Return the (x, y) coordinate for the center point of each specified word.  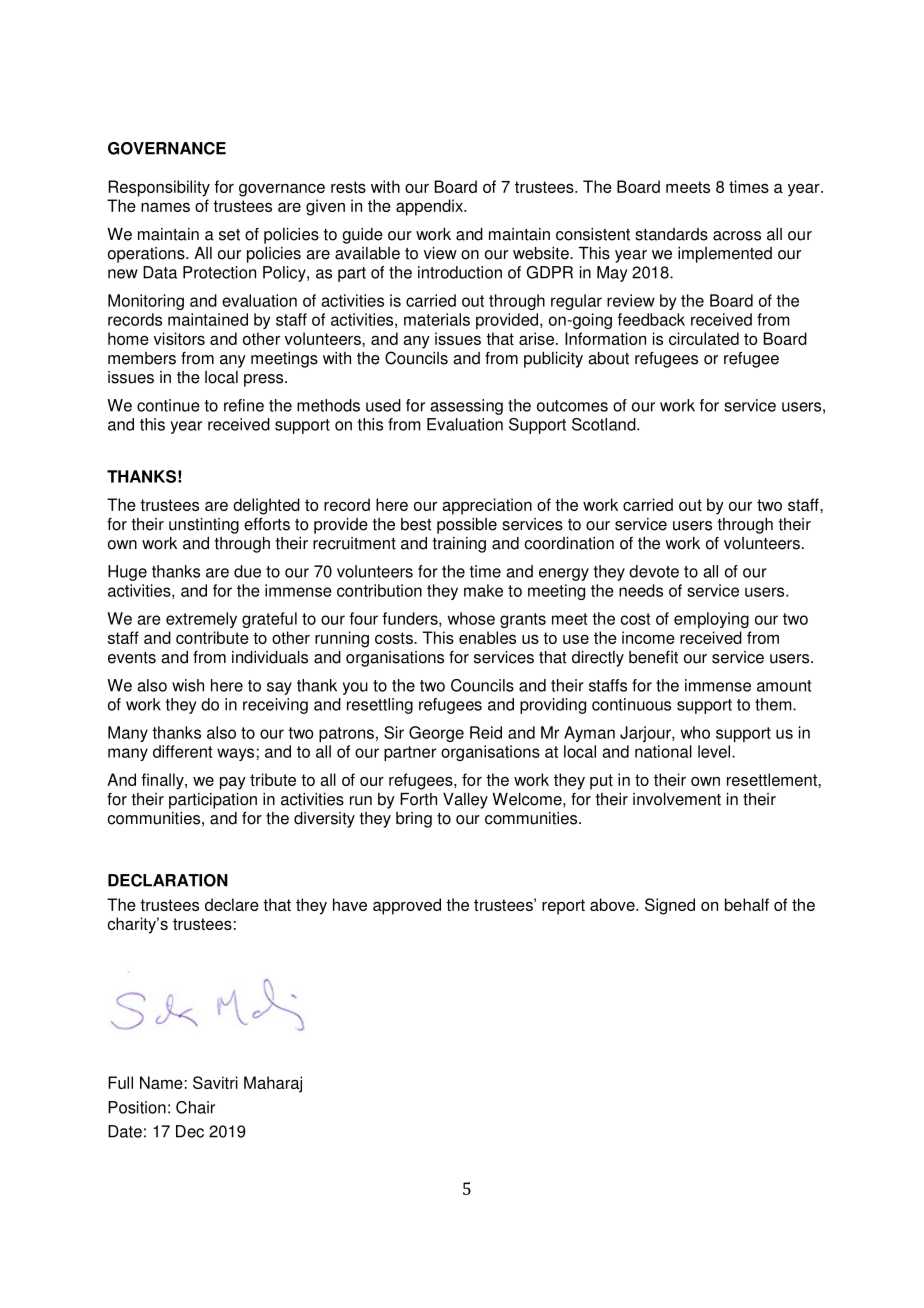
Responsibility (159, 188)
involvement (677, 799)
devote (654, 571)
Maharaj (273, 1084)
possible (467, 526)
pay (233, 783)
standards (671, 234)
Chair (195, 1107)
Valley (465, 801)
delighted (266, 506)
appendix (430, 207)
